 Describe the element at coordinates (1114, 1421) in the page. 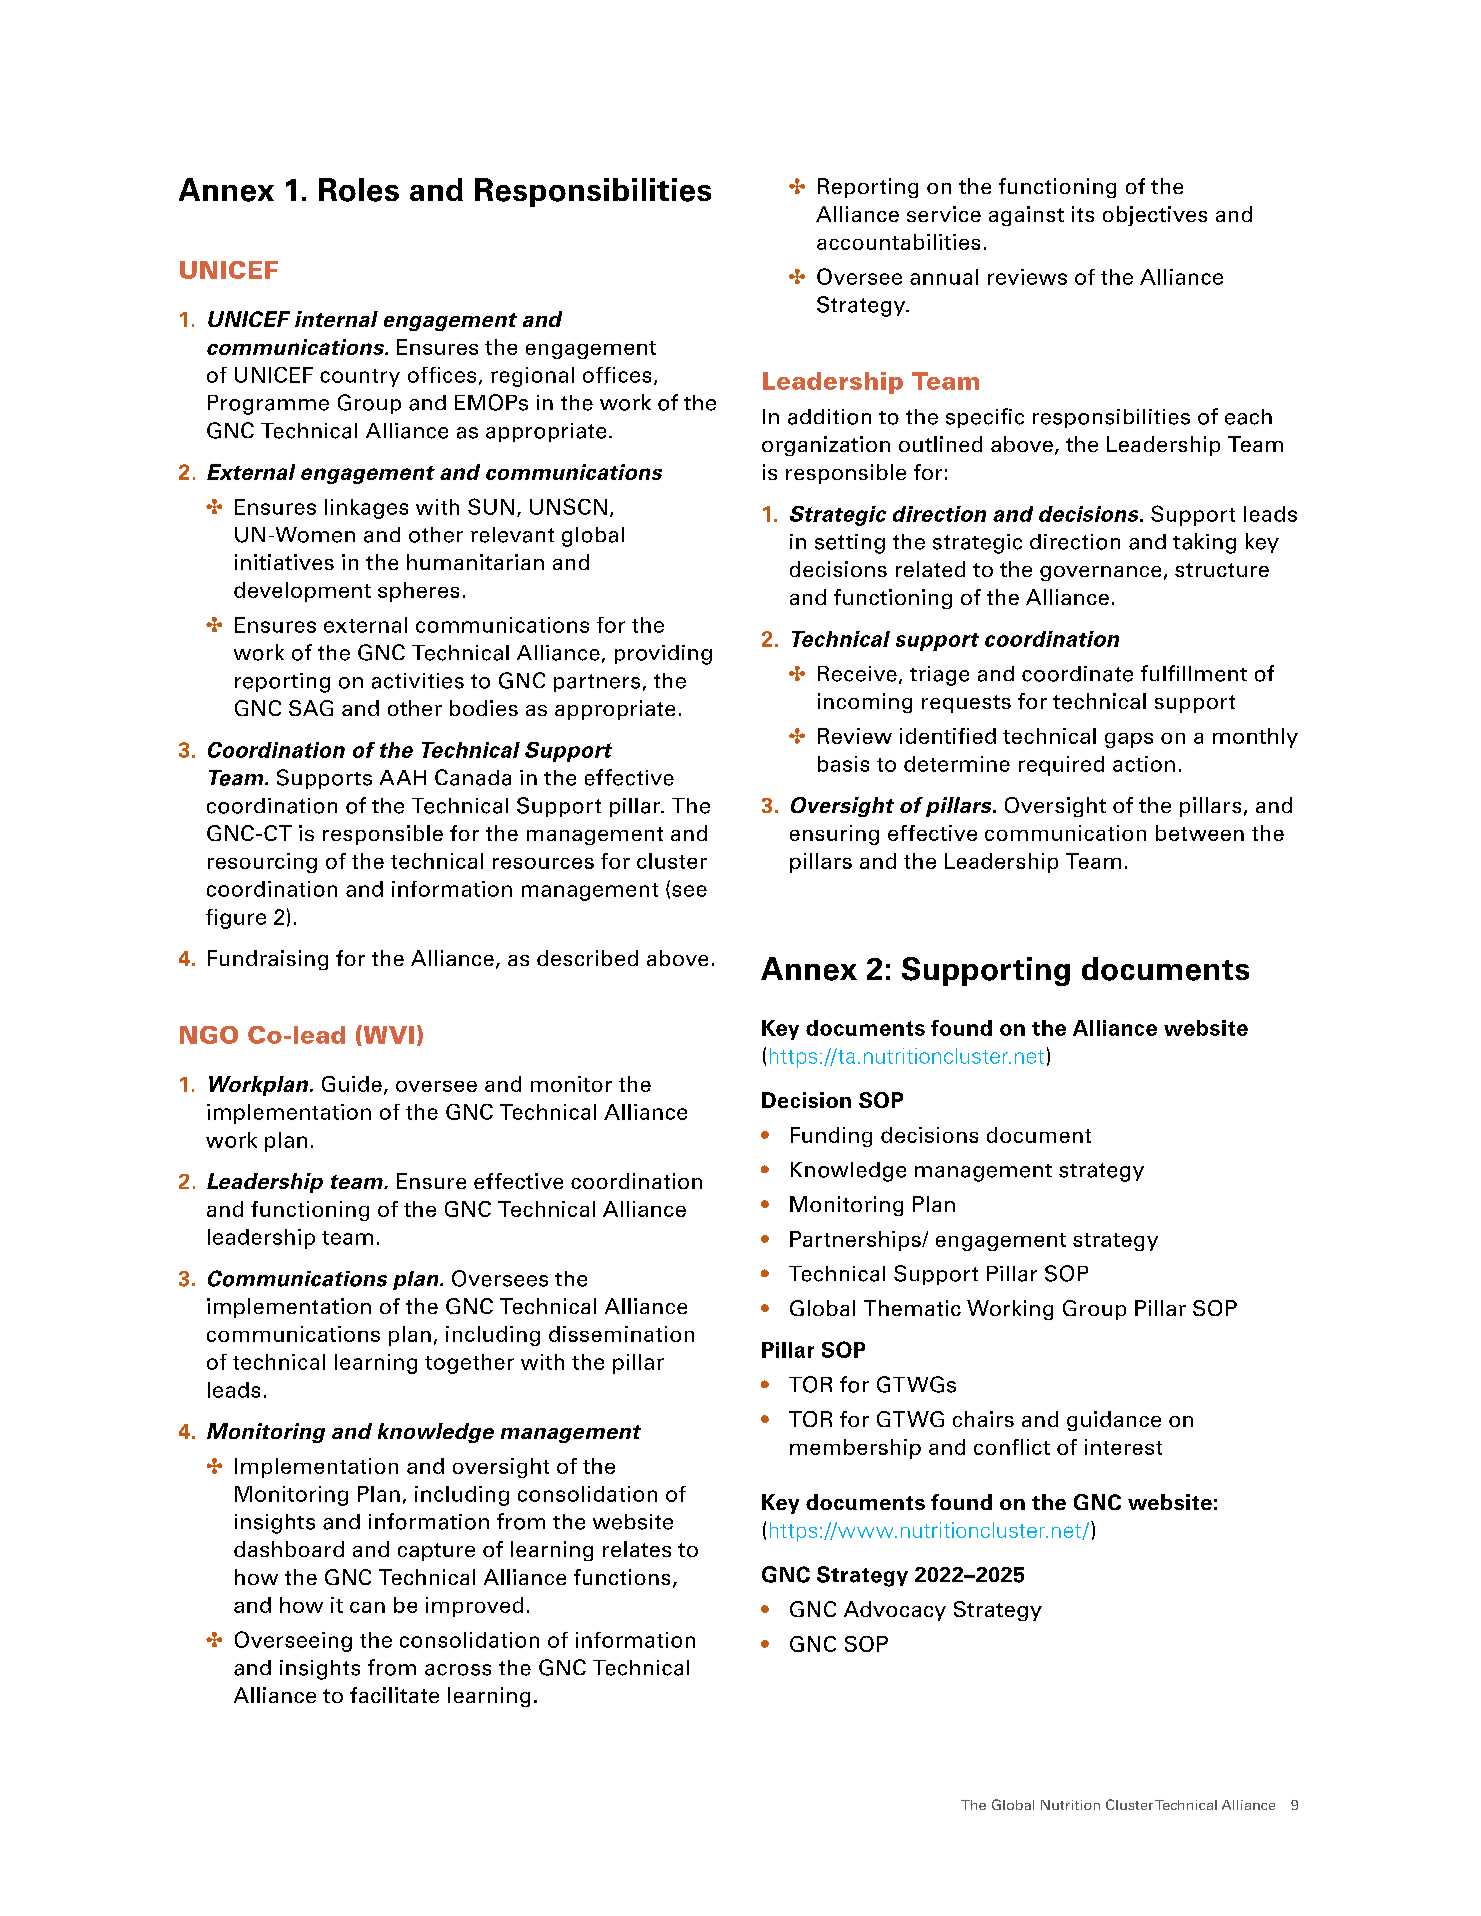

I see `guidance` at that location.
